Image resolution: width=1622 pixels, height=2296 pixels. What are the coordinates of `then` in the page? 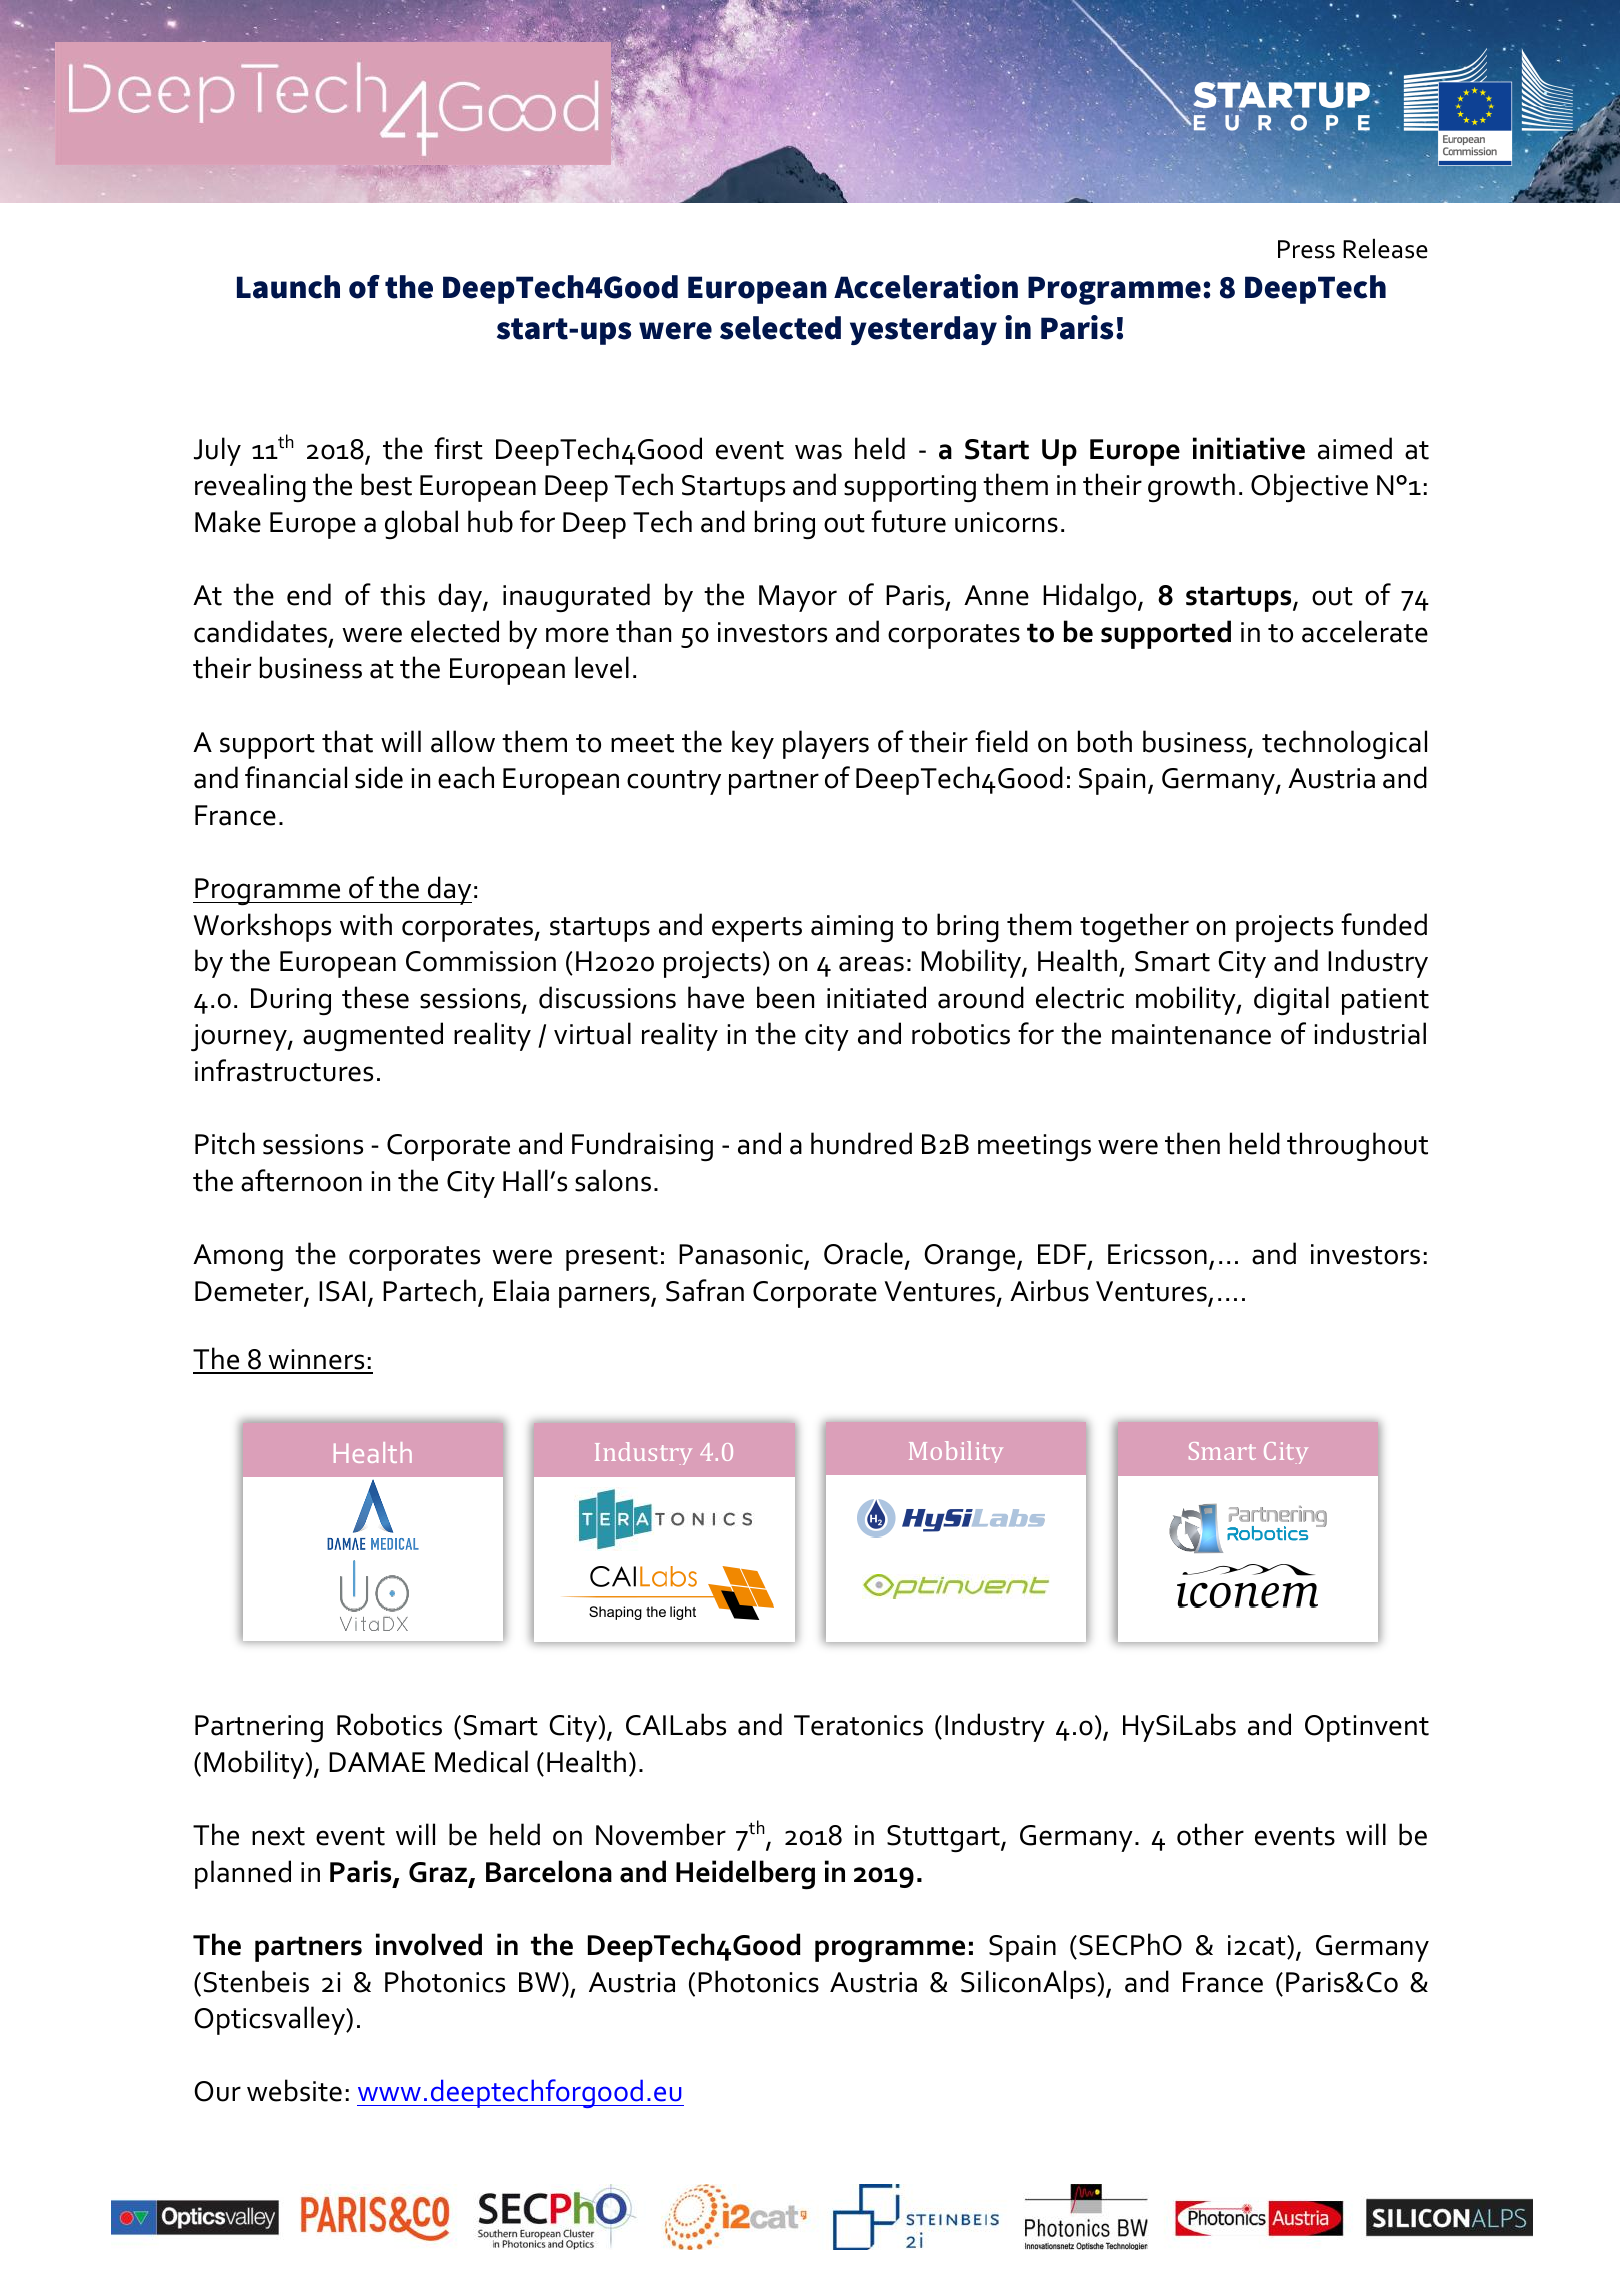 It's located at (1192, 1143).
